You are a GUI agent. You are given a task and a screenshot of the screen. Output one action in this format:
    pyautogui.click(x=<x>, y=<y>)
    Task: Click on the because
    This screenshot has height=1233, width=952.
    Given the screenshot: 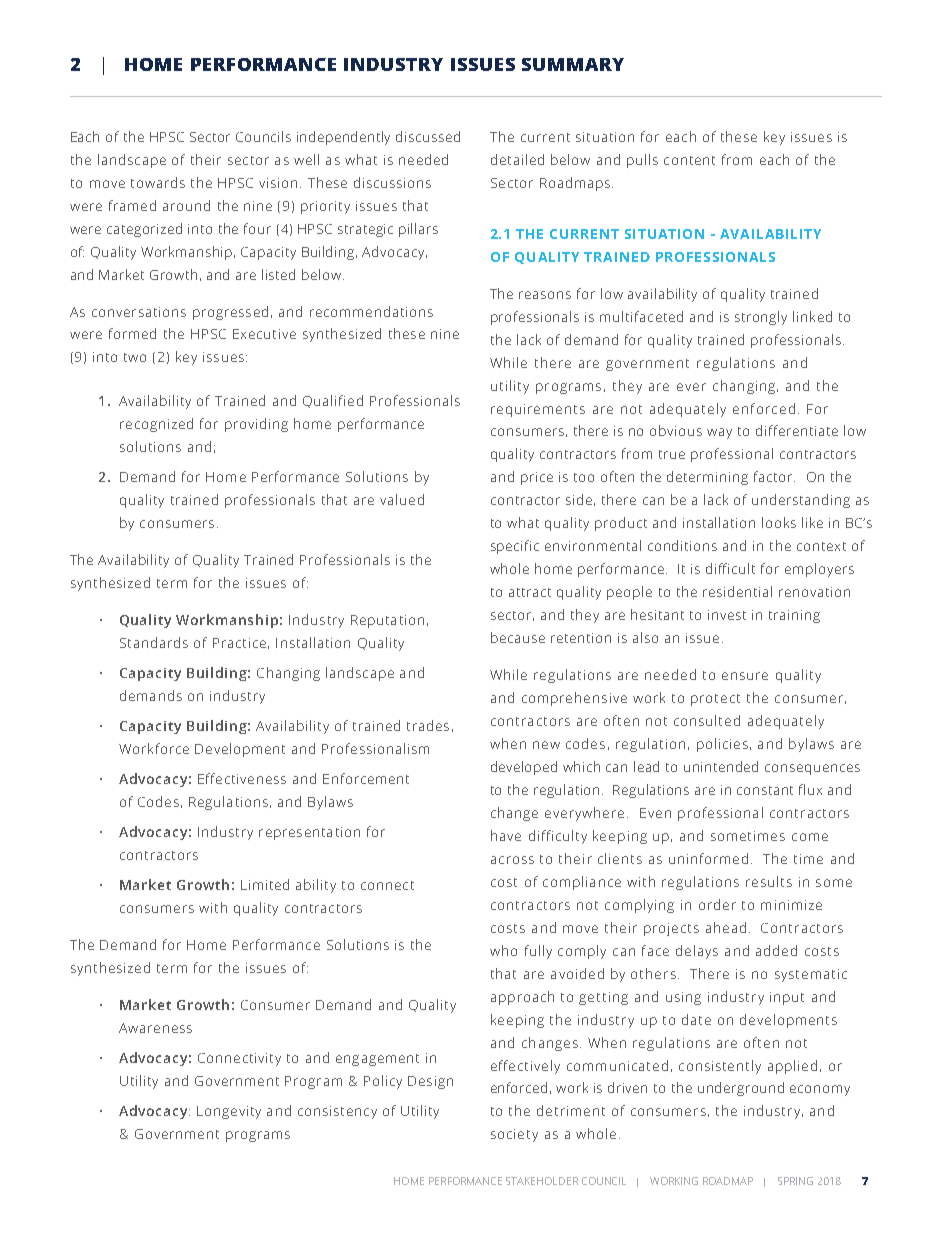 What is the action you would take?
    pyautogui.click(x=518, y=637)
